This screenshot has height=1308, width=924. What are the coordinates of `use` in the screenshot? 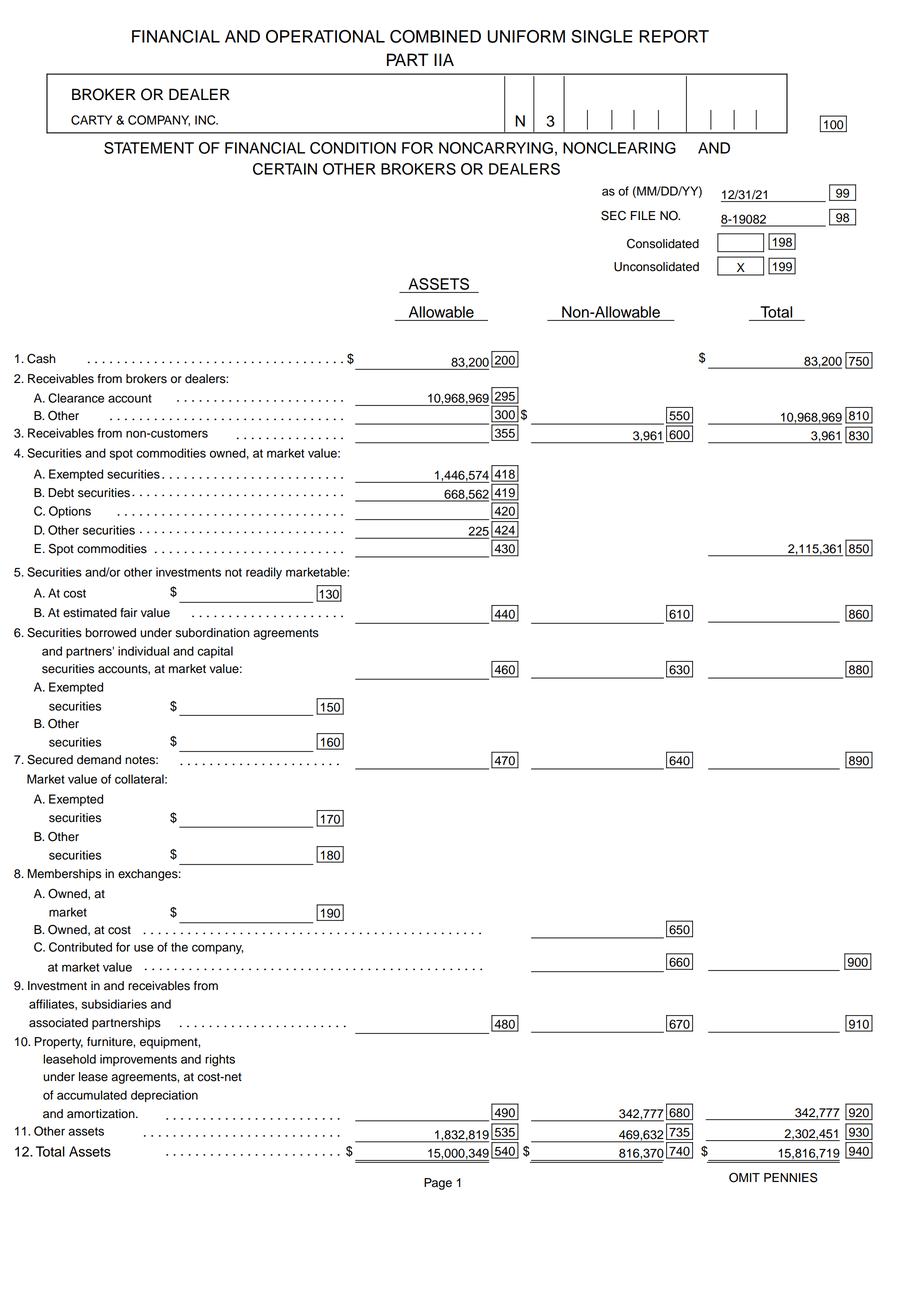 It's located at (144, 948).
